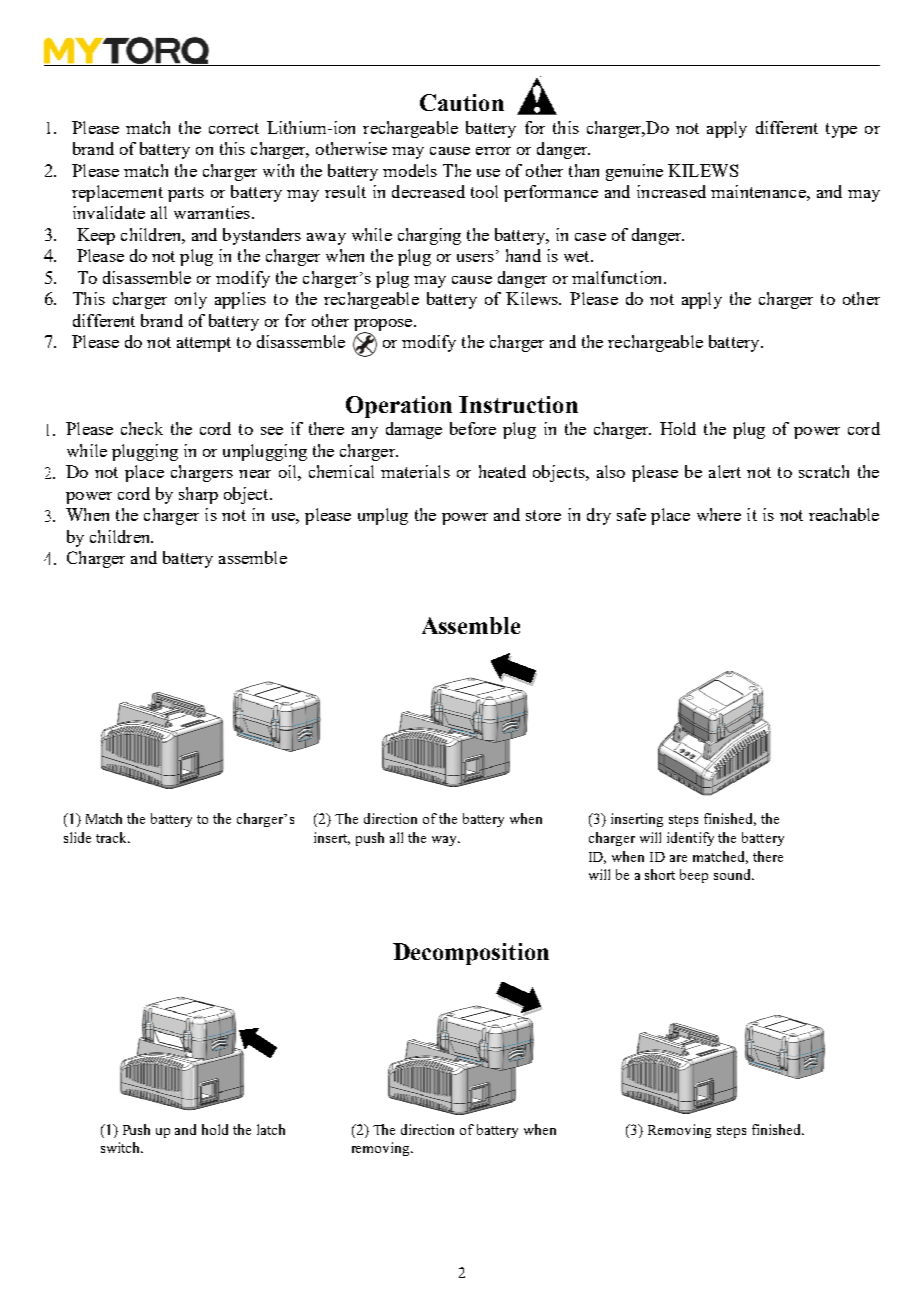 The height and width of the image is (1308, 924). Describe the element at coordinates (122, 1147) in the image. I see `switch` at that location.
